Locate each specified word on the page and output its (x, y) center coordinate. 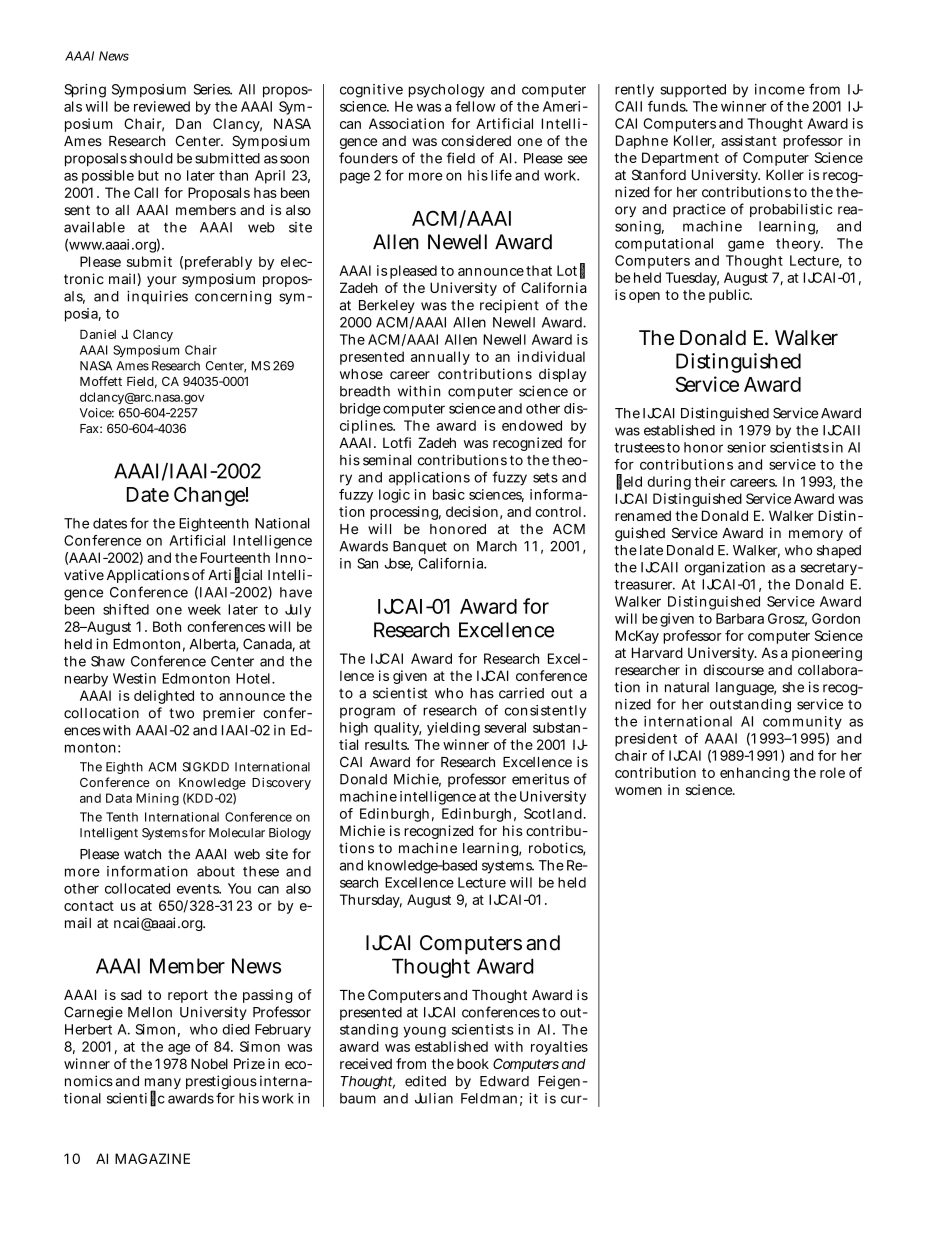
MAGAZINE (152, 1158)
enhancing (755, 774)
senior (746, 447)
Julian (434, 1098)
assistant (749, 140)
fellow (475, 106)
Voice (97, 413)
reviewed (162, 106)
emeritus (540, 779)
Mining (157, 799)
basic (449, 494)
